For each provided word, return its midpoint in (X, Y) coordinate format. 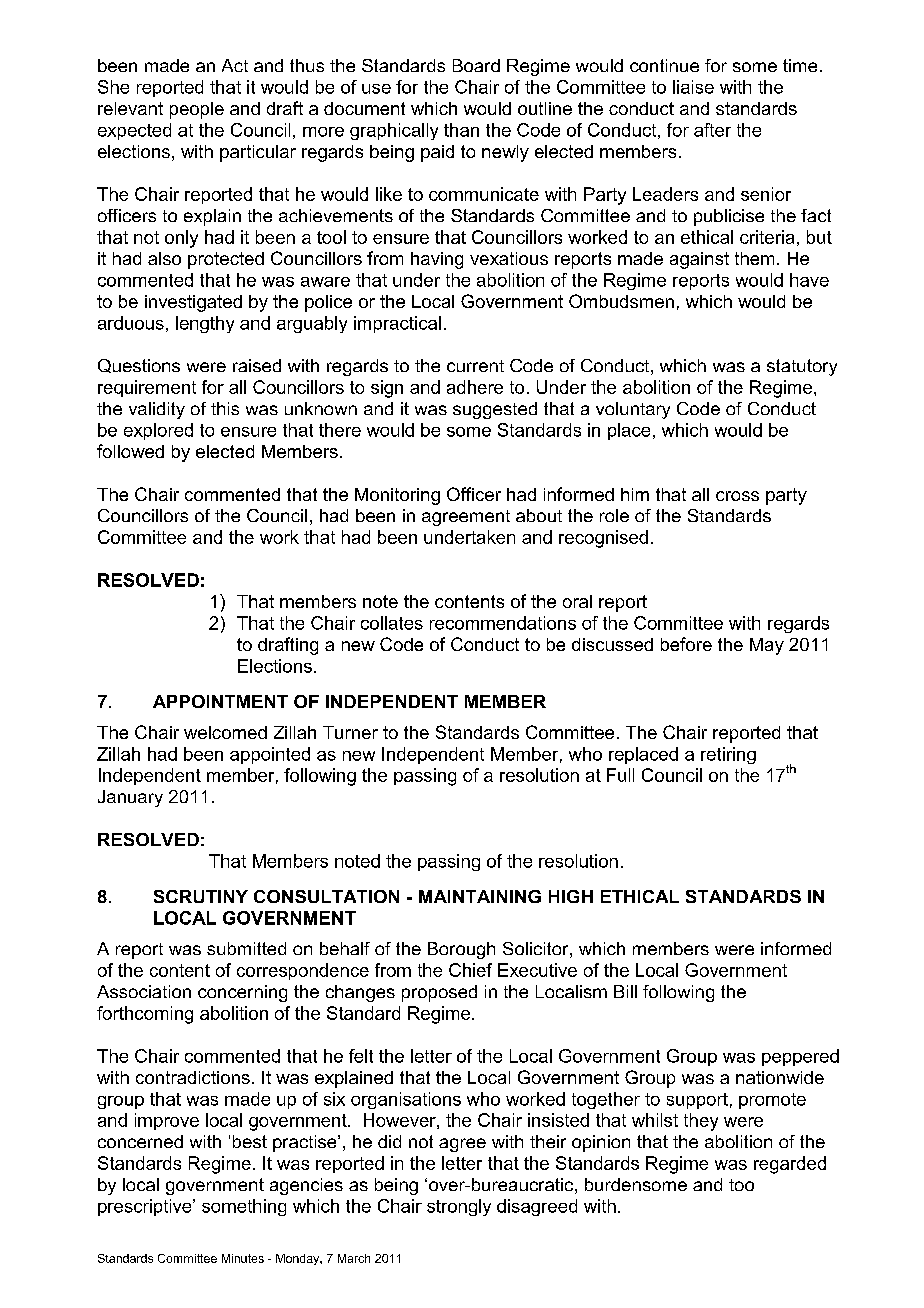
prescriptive (146, 1207)
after (712, 130)
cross (737, 496)
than (461, 130)
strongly (459, 1207)
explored (158, 431)
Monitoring (397, 496)
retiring (728, 755)
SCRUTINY (201, 896)
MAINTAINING (480, 896)
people (197, 110)
